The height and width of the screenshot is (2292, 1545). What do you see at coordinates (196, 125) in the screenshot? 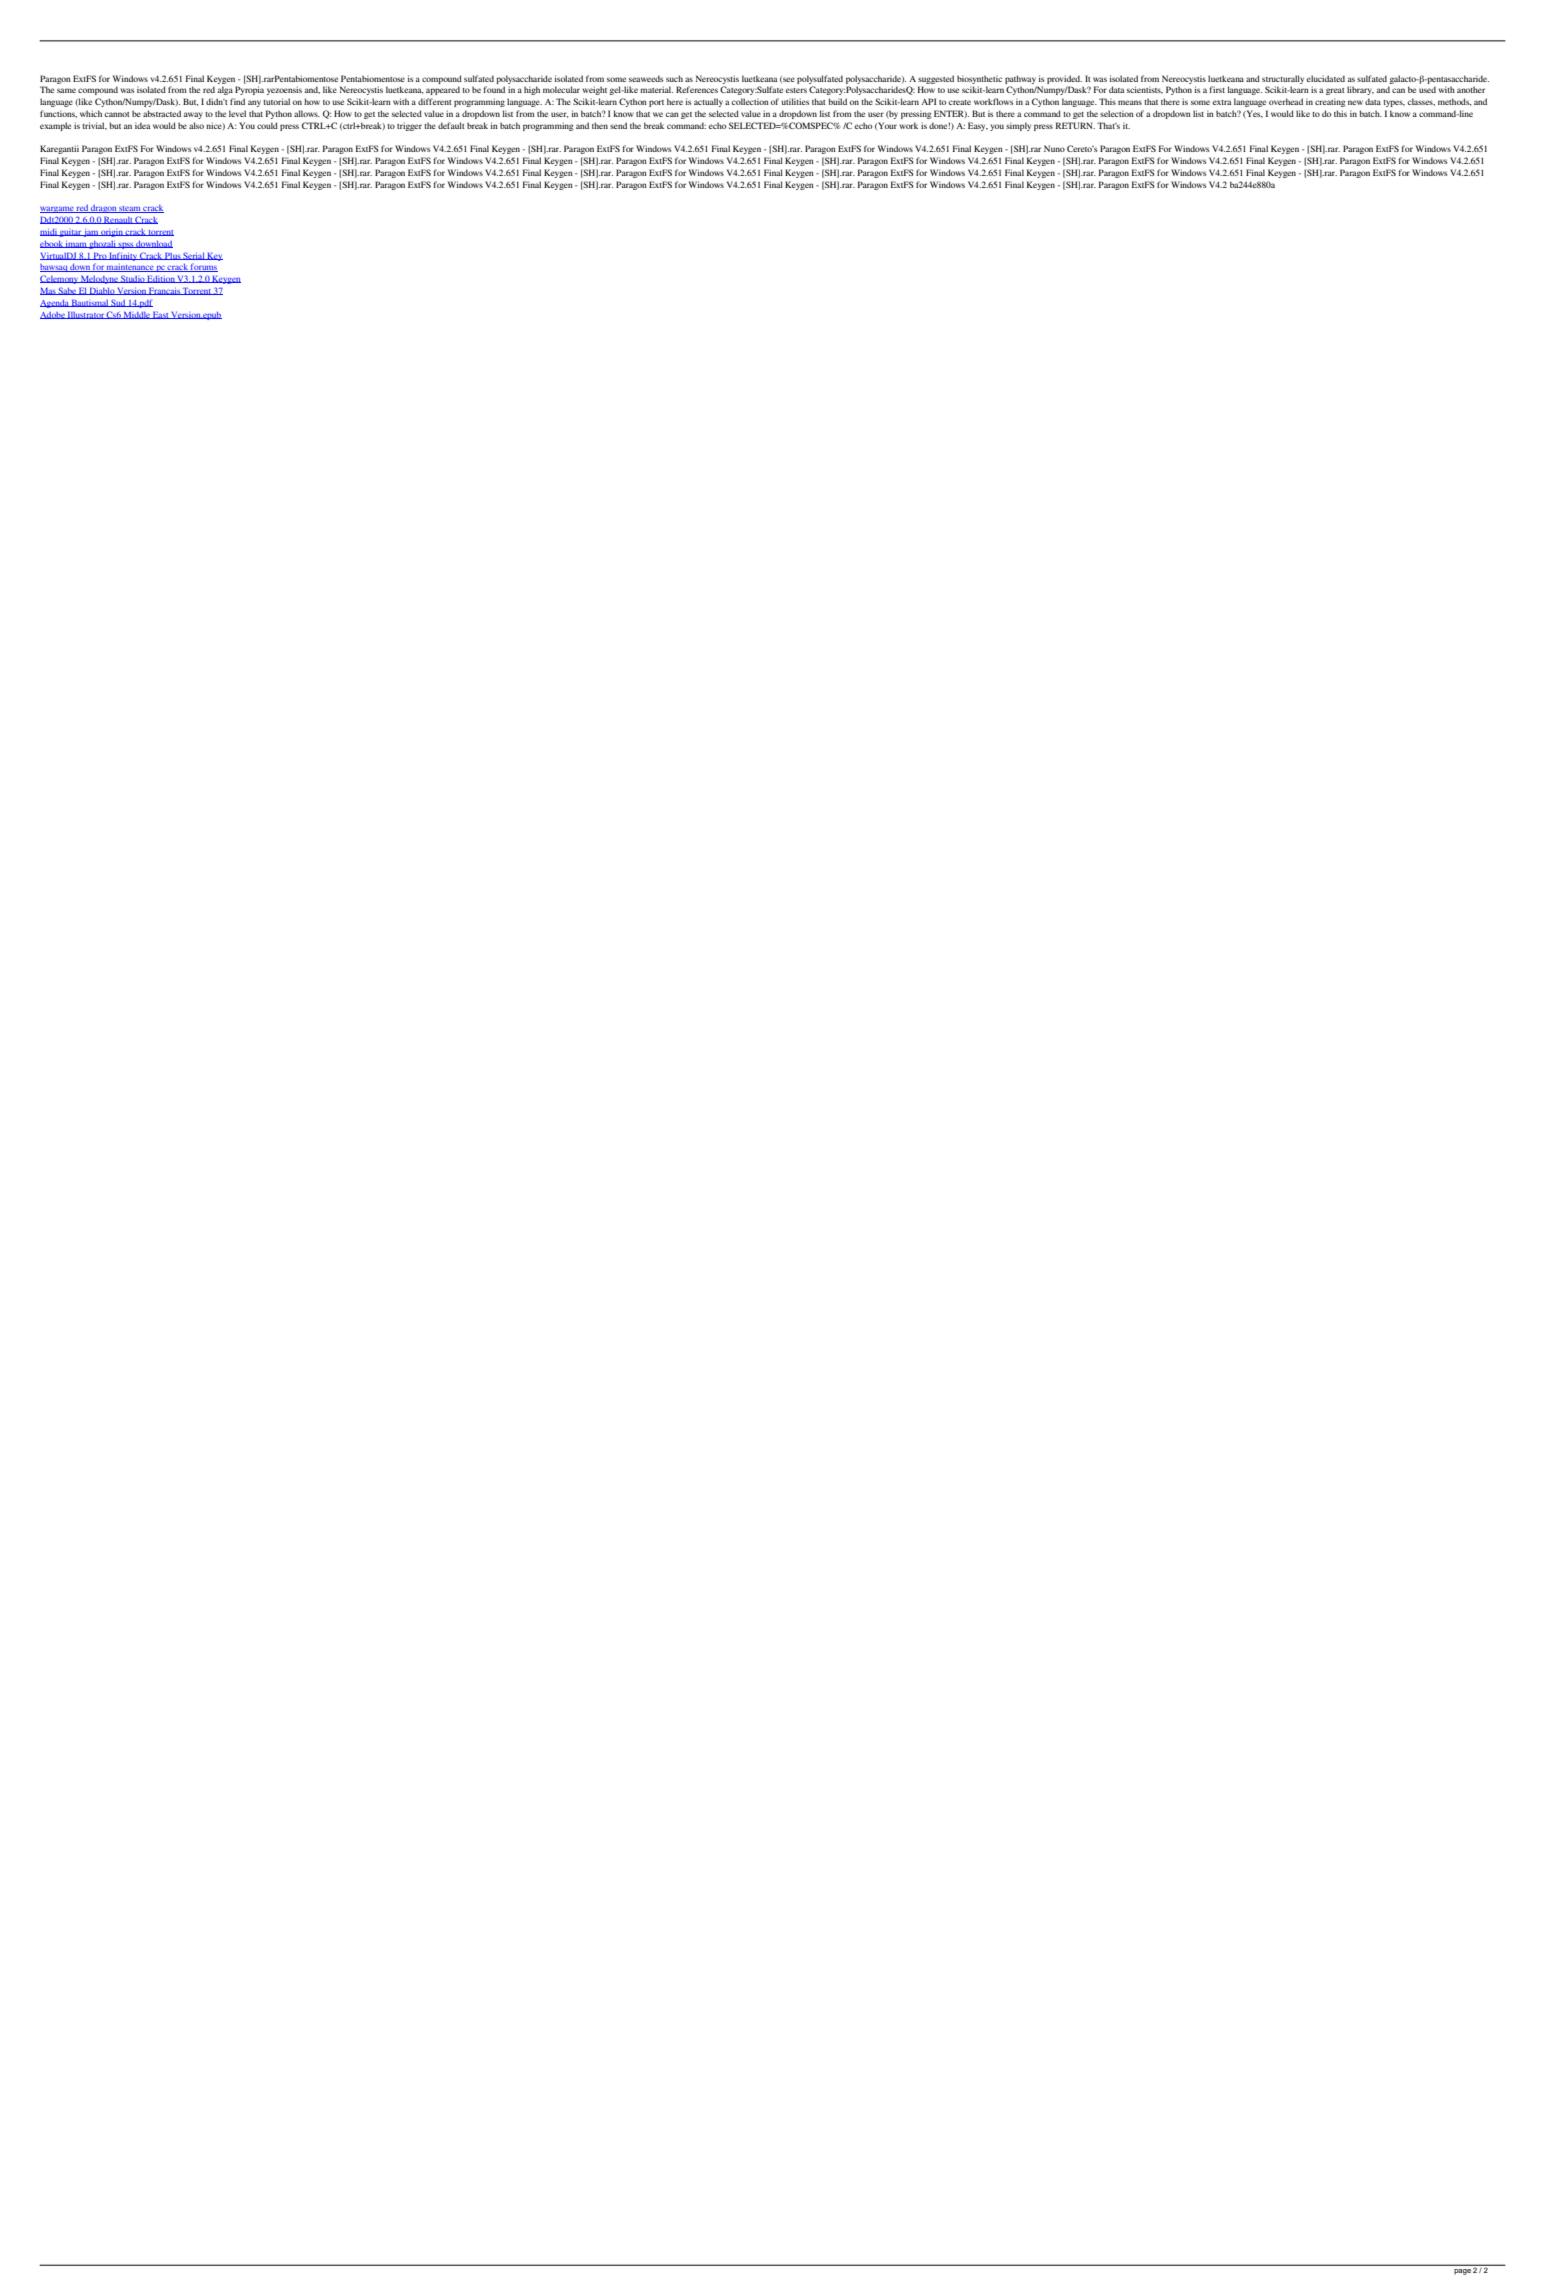
I see `also` at bounding box center [196, 125].
